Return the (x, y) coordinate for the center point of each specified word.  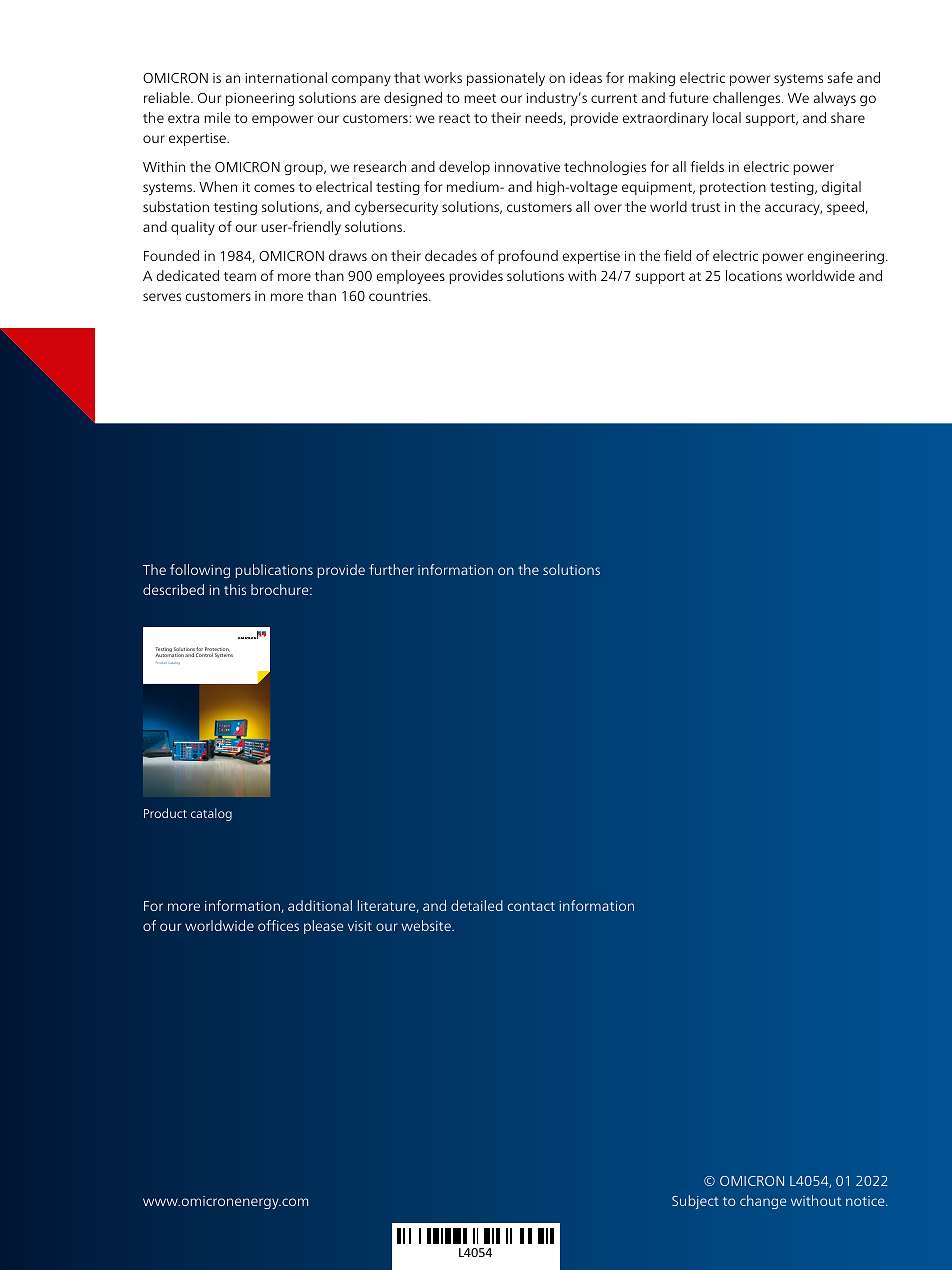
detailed (477, 905)
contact (531, 906)
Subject (695, 1202)
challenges (748, 99)
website (427, 925)
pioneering (260, 99)
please (323, 927)
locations (754, 275)
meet (480, 98)
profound (528, 257)
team (240, 276)
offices (278, 925)
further (391, 569)
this (235, 589)
